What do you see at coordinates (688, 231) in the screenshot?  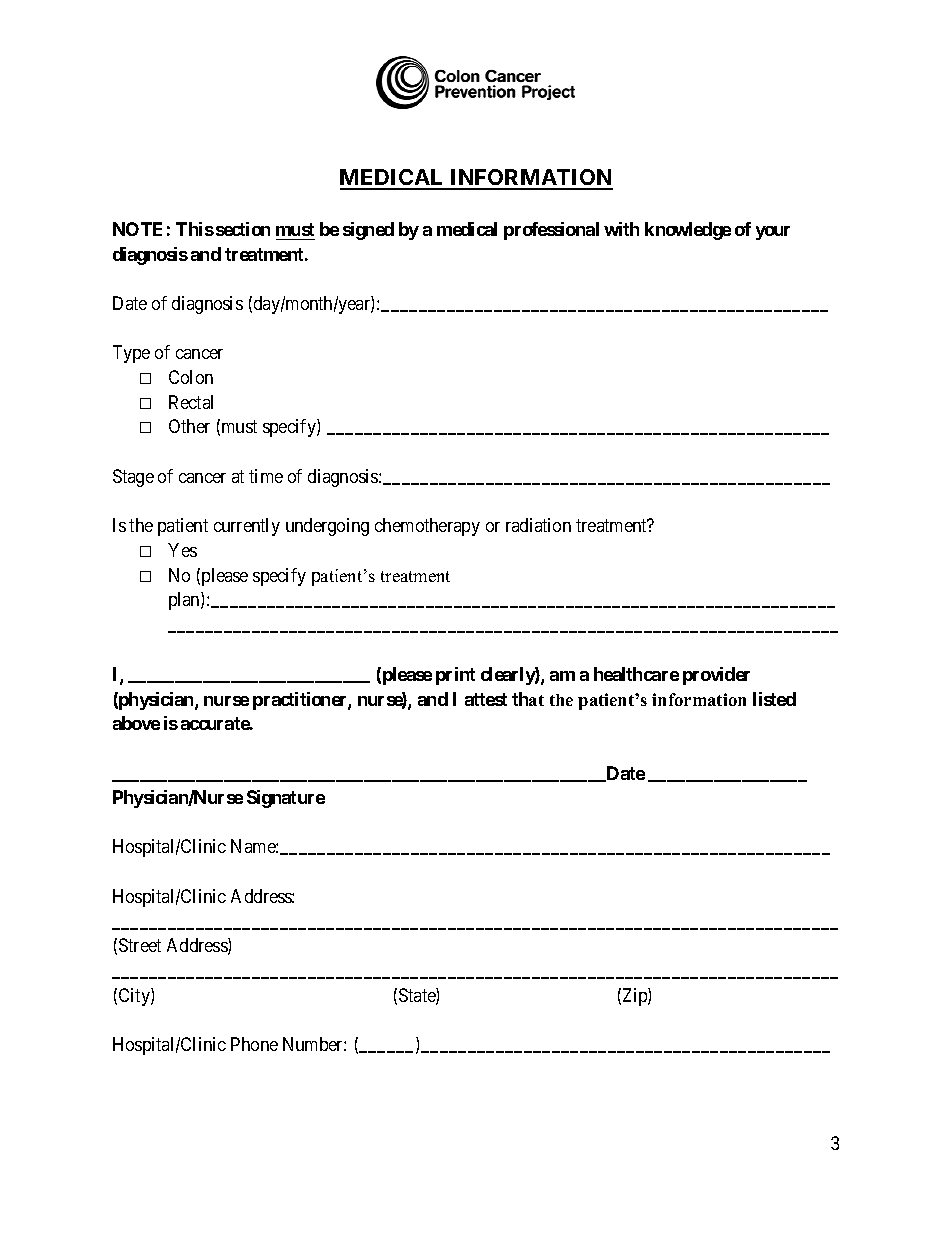 I see `knowledge` at bounding box center [688, 231].
